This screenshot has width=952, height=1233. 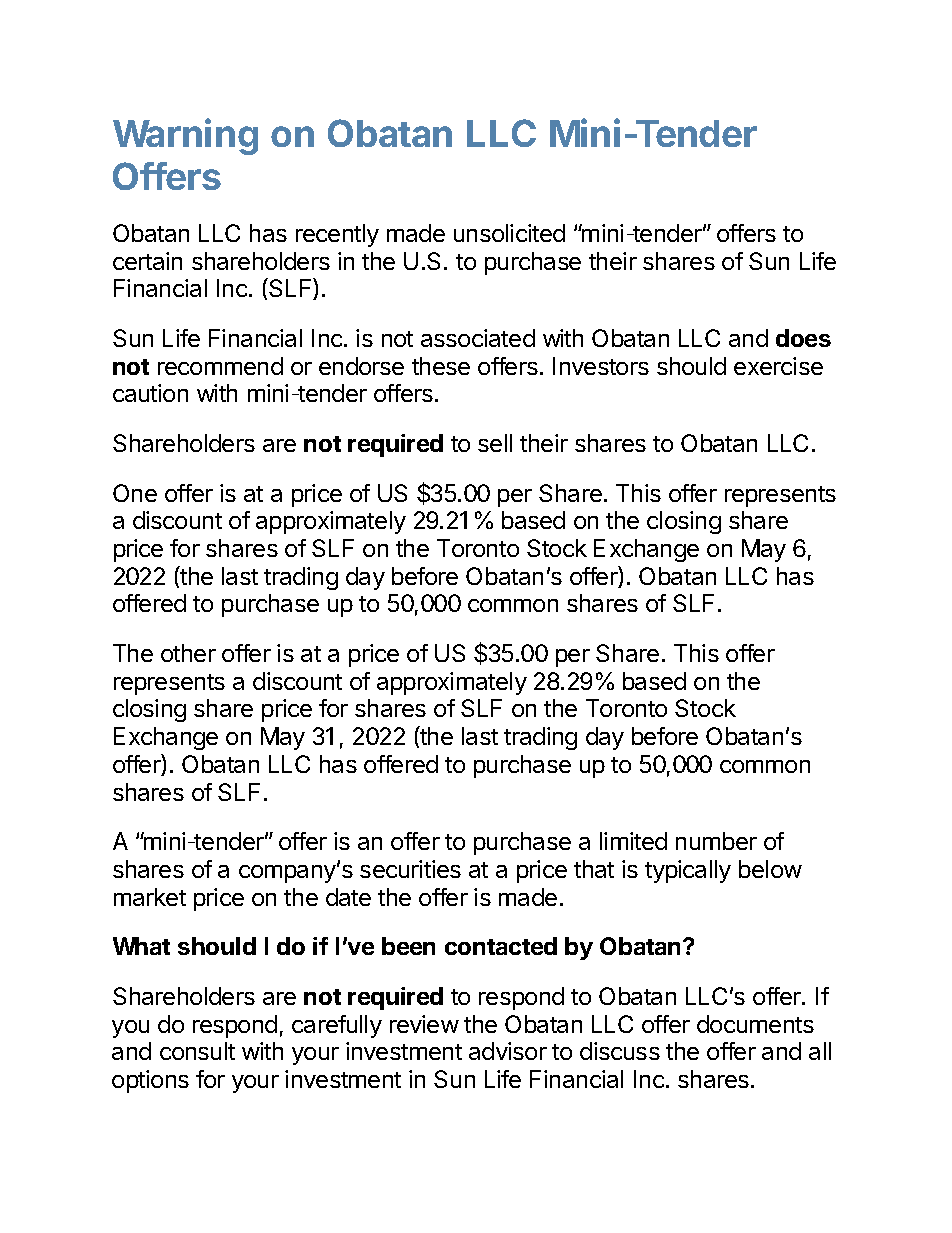 What do you see at coordinates (716, 841) in the screenshot?
I see `number` at bounding box center [716, 841].
